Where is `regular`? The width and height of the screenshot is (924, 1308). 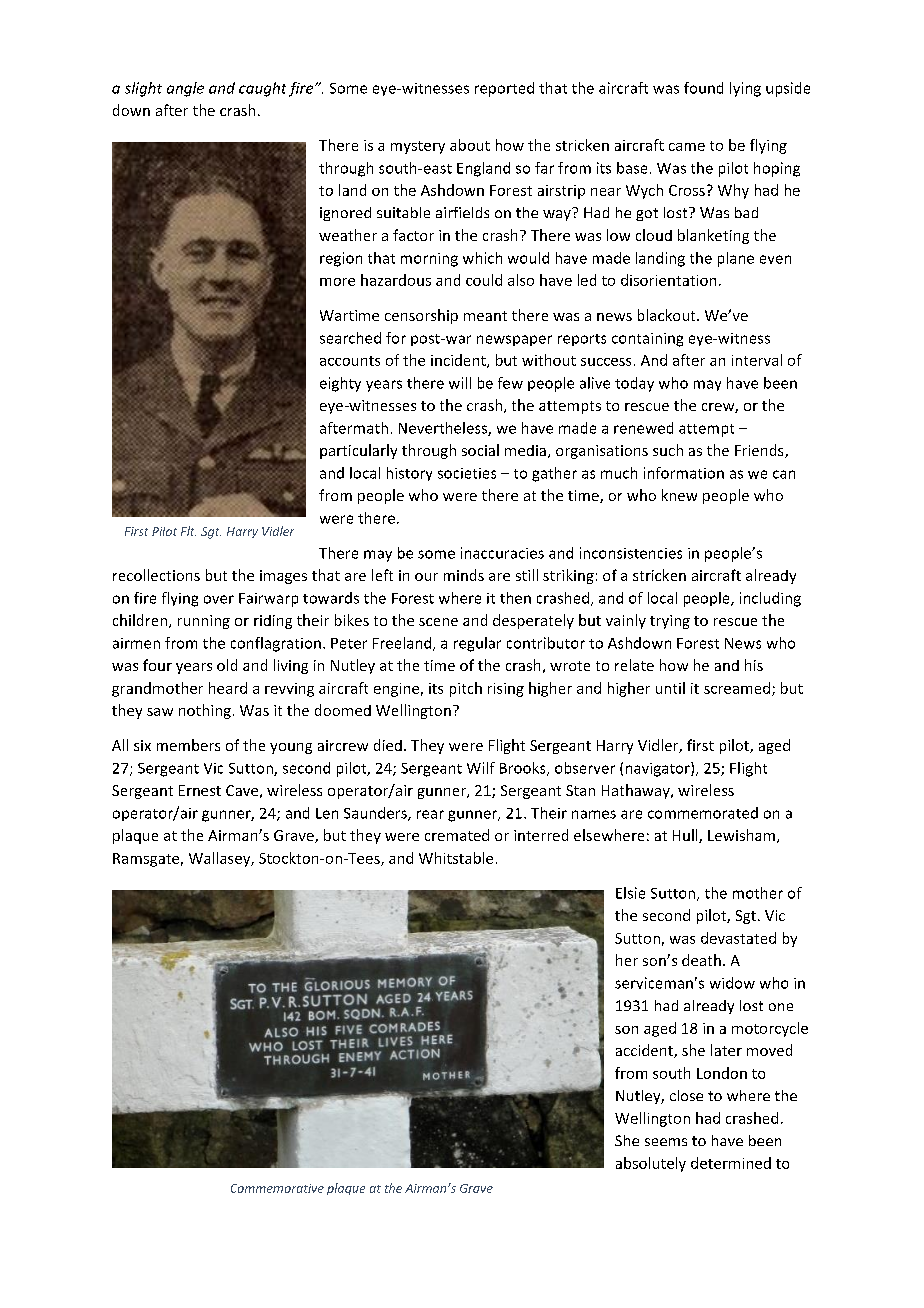
regular is located at coordinates (477, 644).
